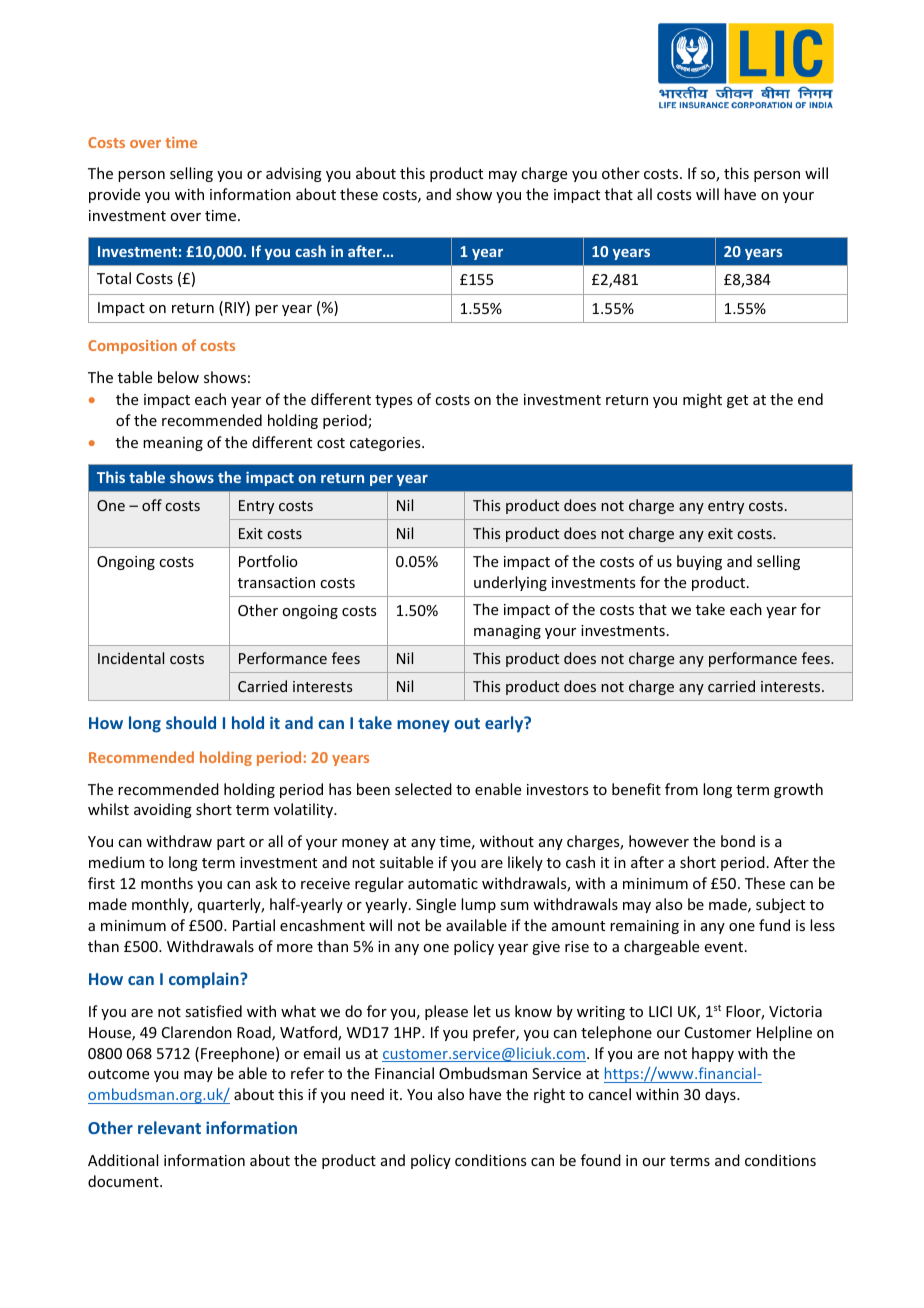 The image size is (924, 1308). Describe the element at coordinates (681, 789) in the screenshot. I see `from` at that location.
